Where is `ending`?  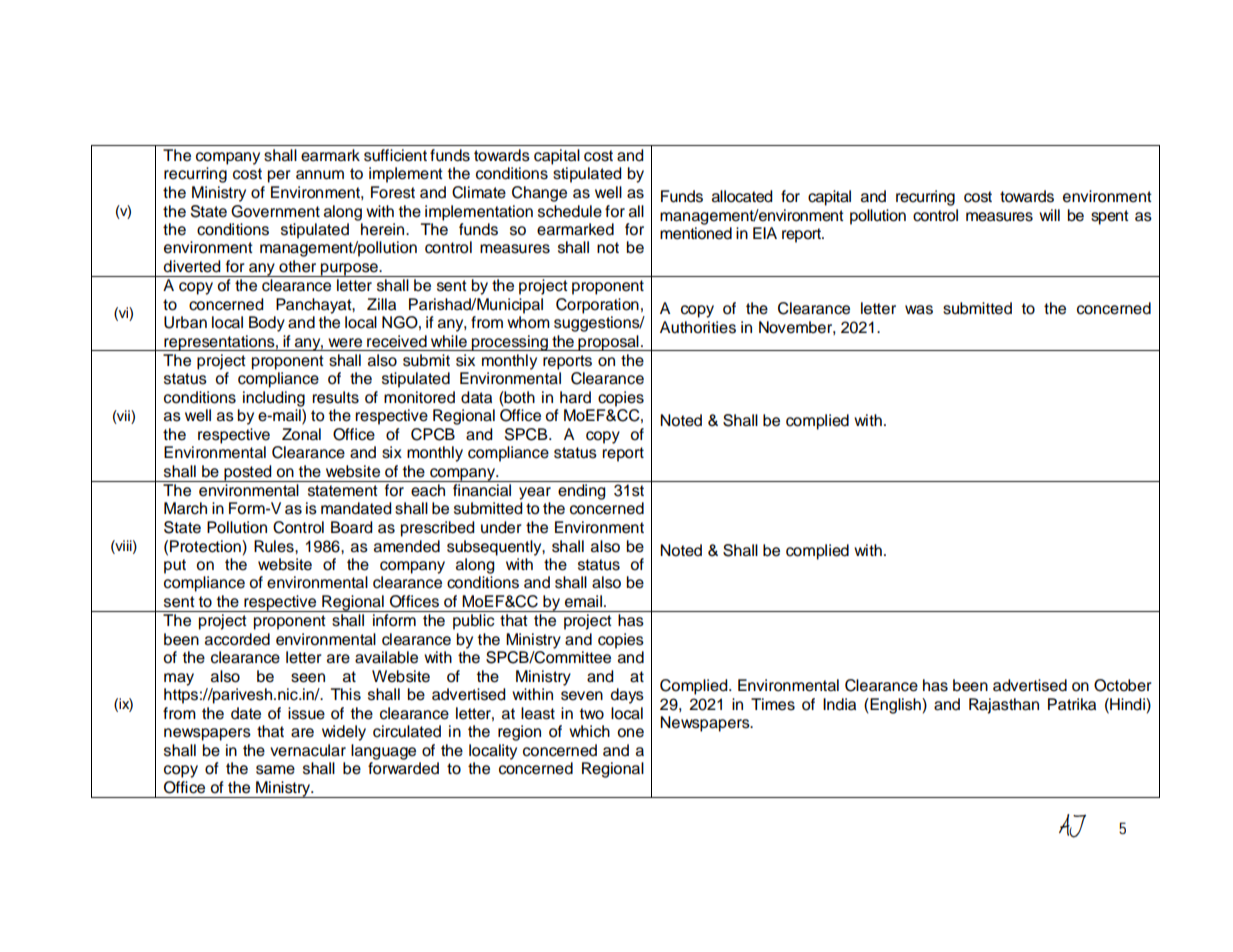 ending is located at coordinates (582, 492).
